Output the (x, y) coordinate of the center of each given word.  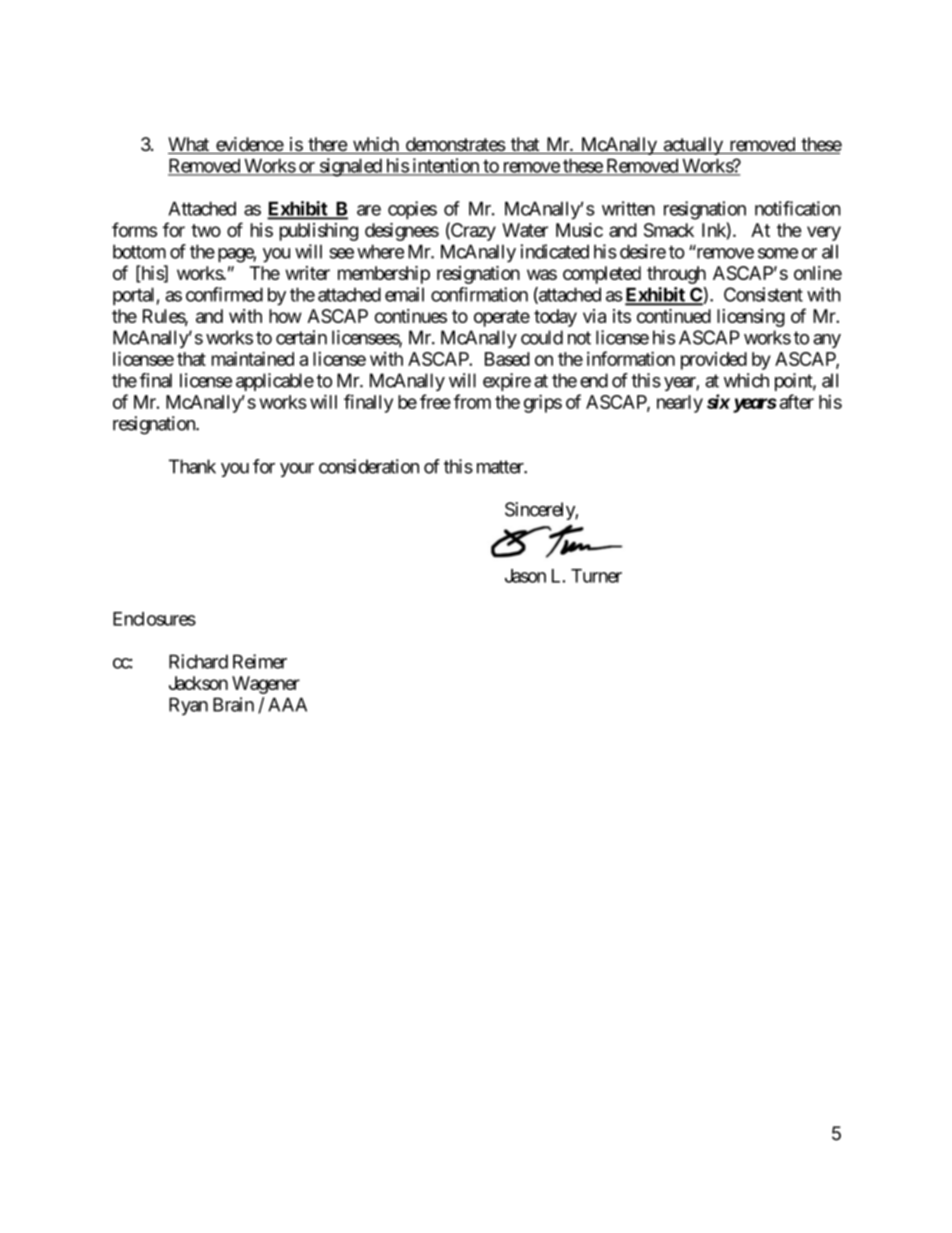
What (189, 145)
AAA (287, 704)
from (472, 401)
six (718, 401)
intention (445, 166)
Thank (192, 466)
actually (692, 146)
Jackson (198, 683)
